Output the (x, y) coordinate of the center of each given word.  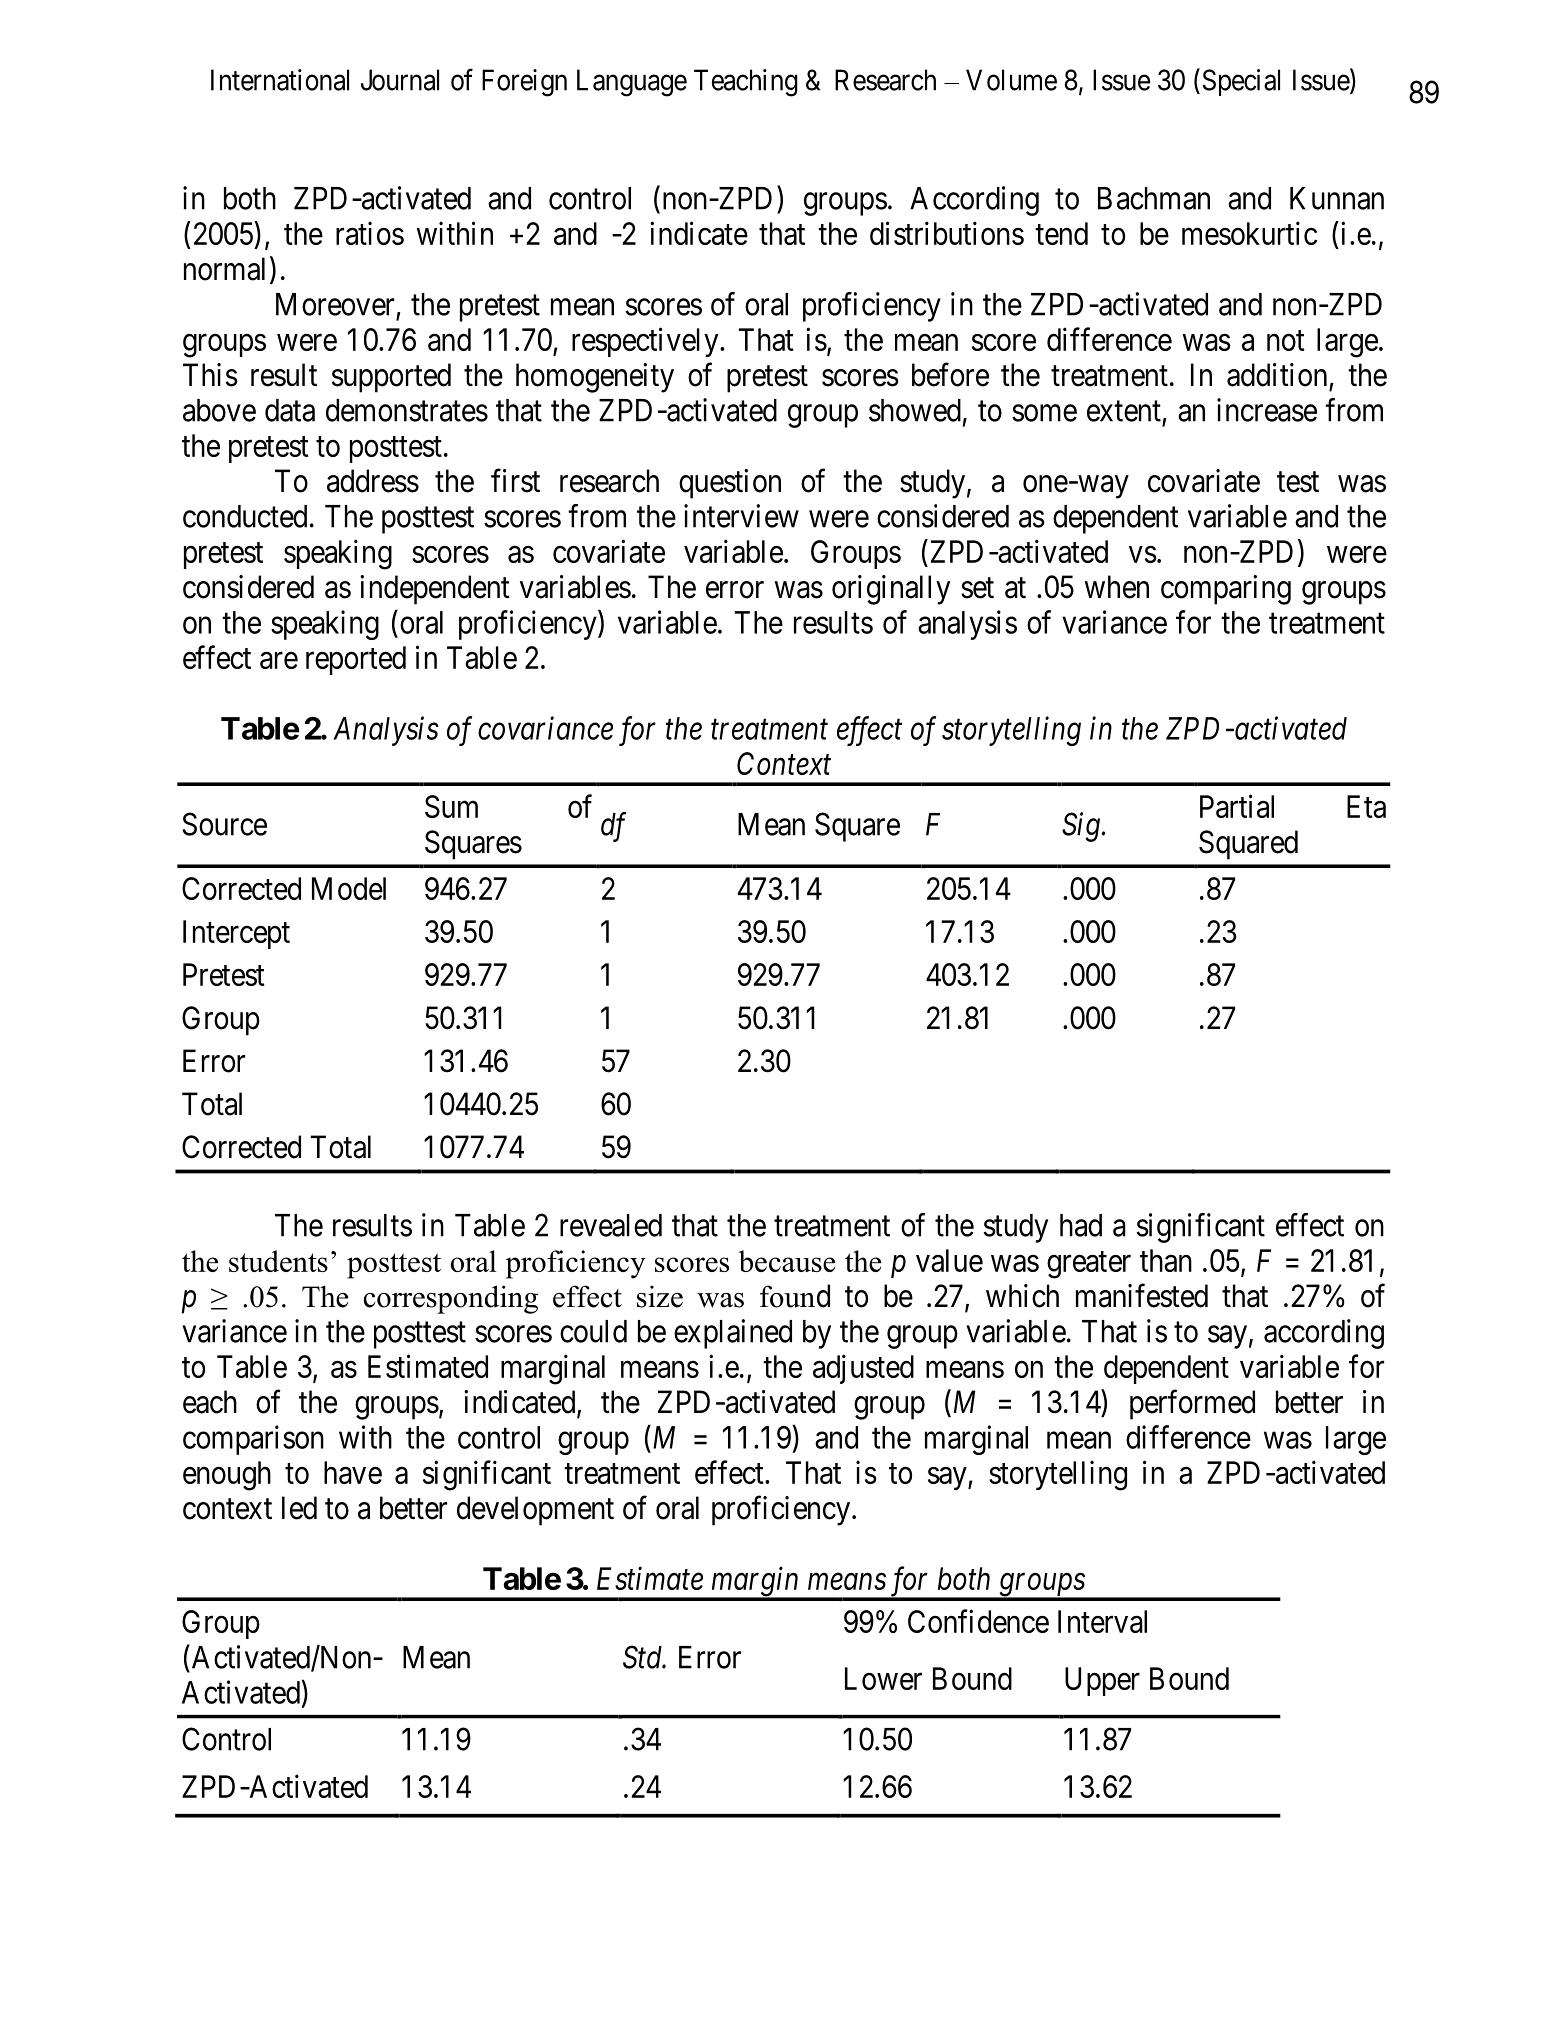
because (787, 1261)
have (353, 1472)
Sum (451, 806)
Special (1241, 82)
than (1166, 1260)
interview (741, 516)
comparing (1226, 590)
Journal (400, 80)
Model (349, 888)
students (278, 1261)
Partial (1237, 806)
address (373, 481)
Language (632, 83)
